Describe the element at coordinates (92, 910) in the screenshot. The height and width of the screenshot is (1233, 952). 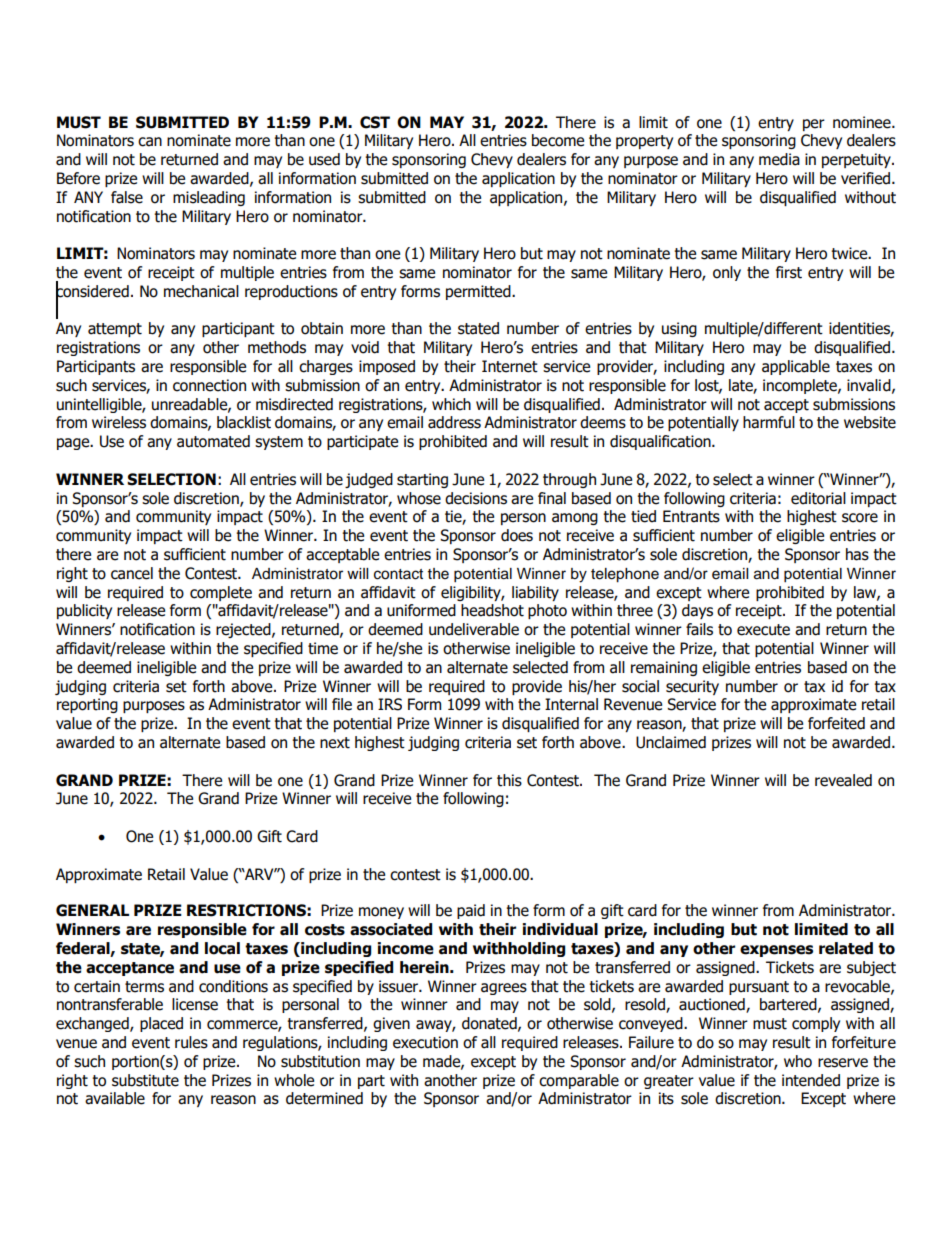
I see `GENERAL` at that location.
